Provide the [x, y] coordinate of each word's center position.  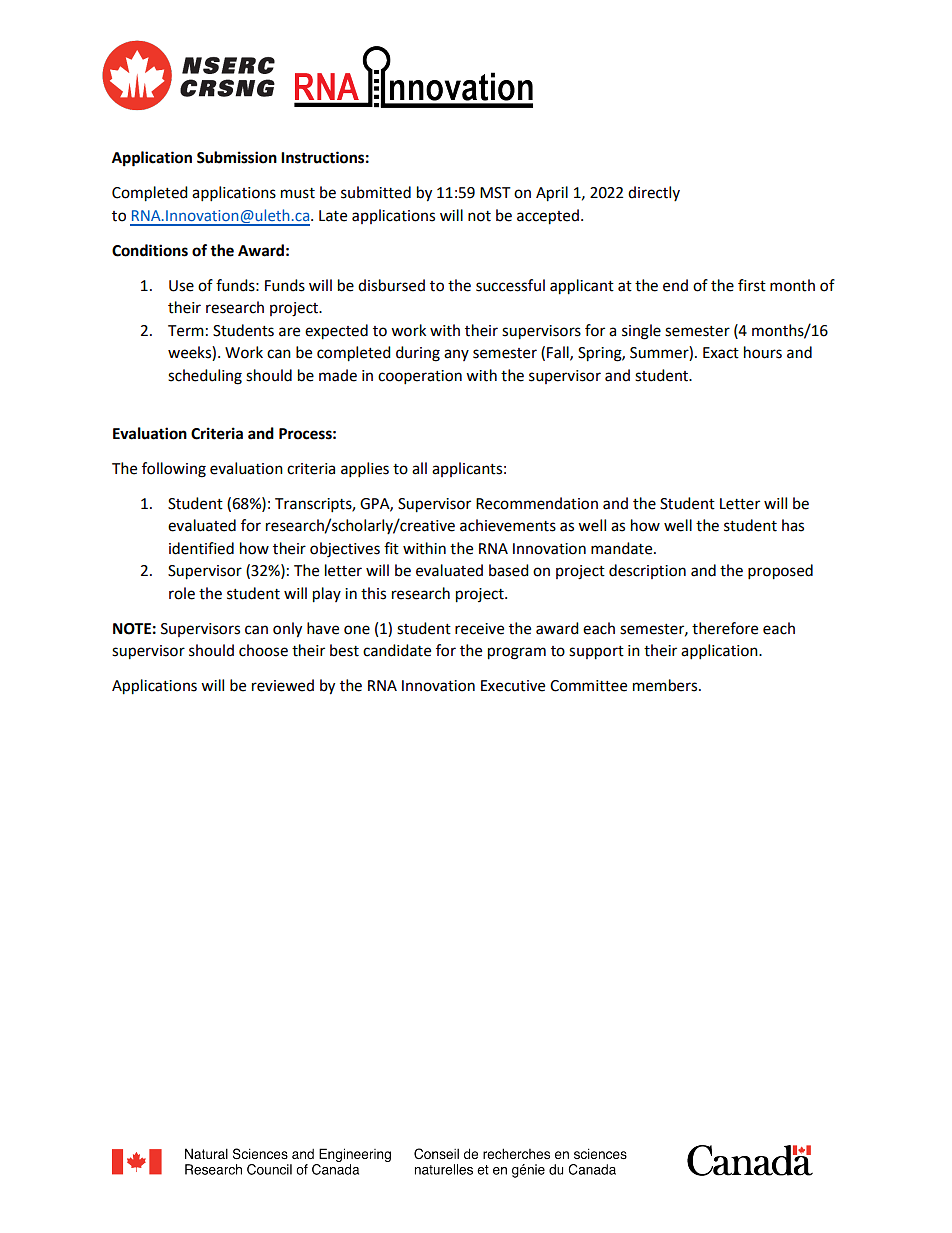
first [752, 285]
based [509, 570]
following [174, 470]
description [647, 571]
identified [201, 548]
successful [510, 285]
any [456, 355]
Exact [721, 353]
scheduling [205, 377]
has [793, 525]
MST [495, 193]
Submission [237, 157]
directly [654, 193]
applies [365, 470]
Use [181, 286]
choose [263, 650]
